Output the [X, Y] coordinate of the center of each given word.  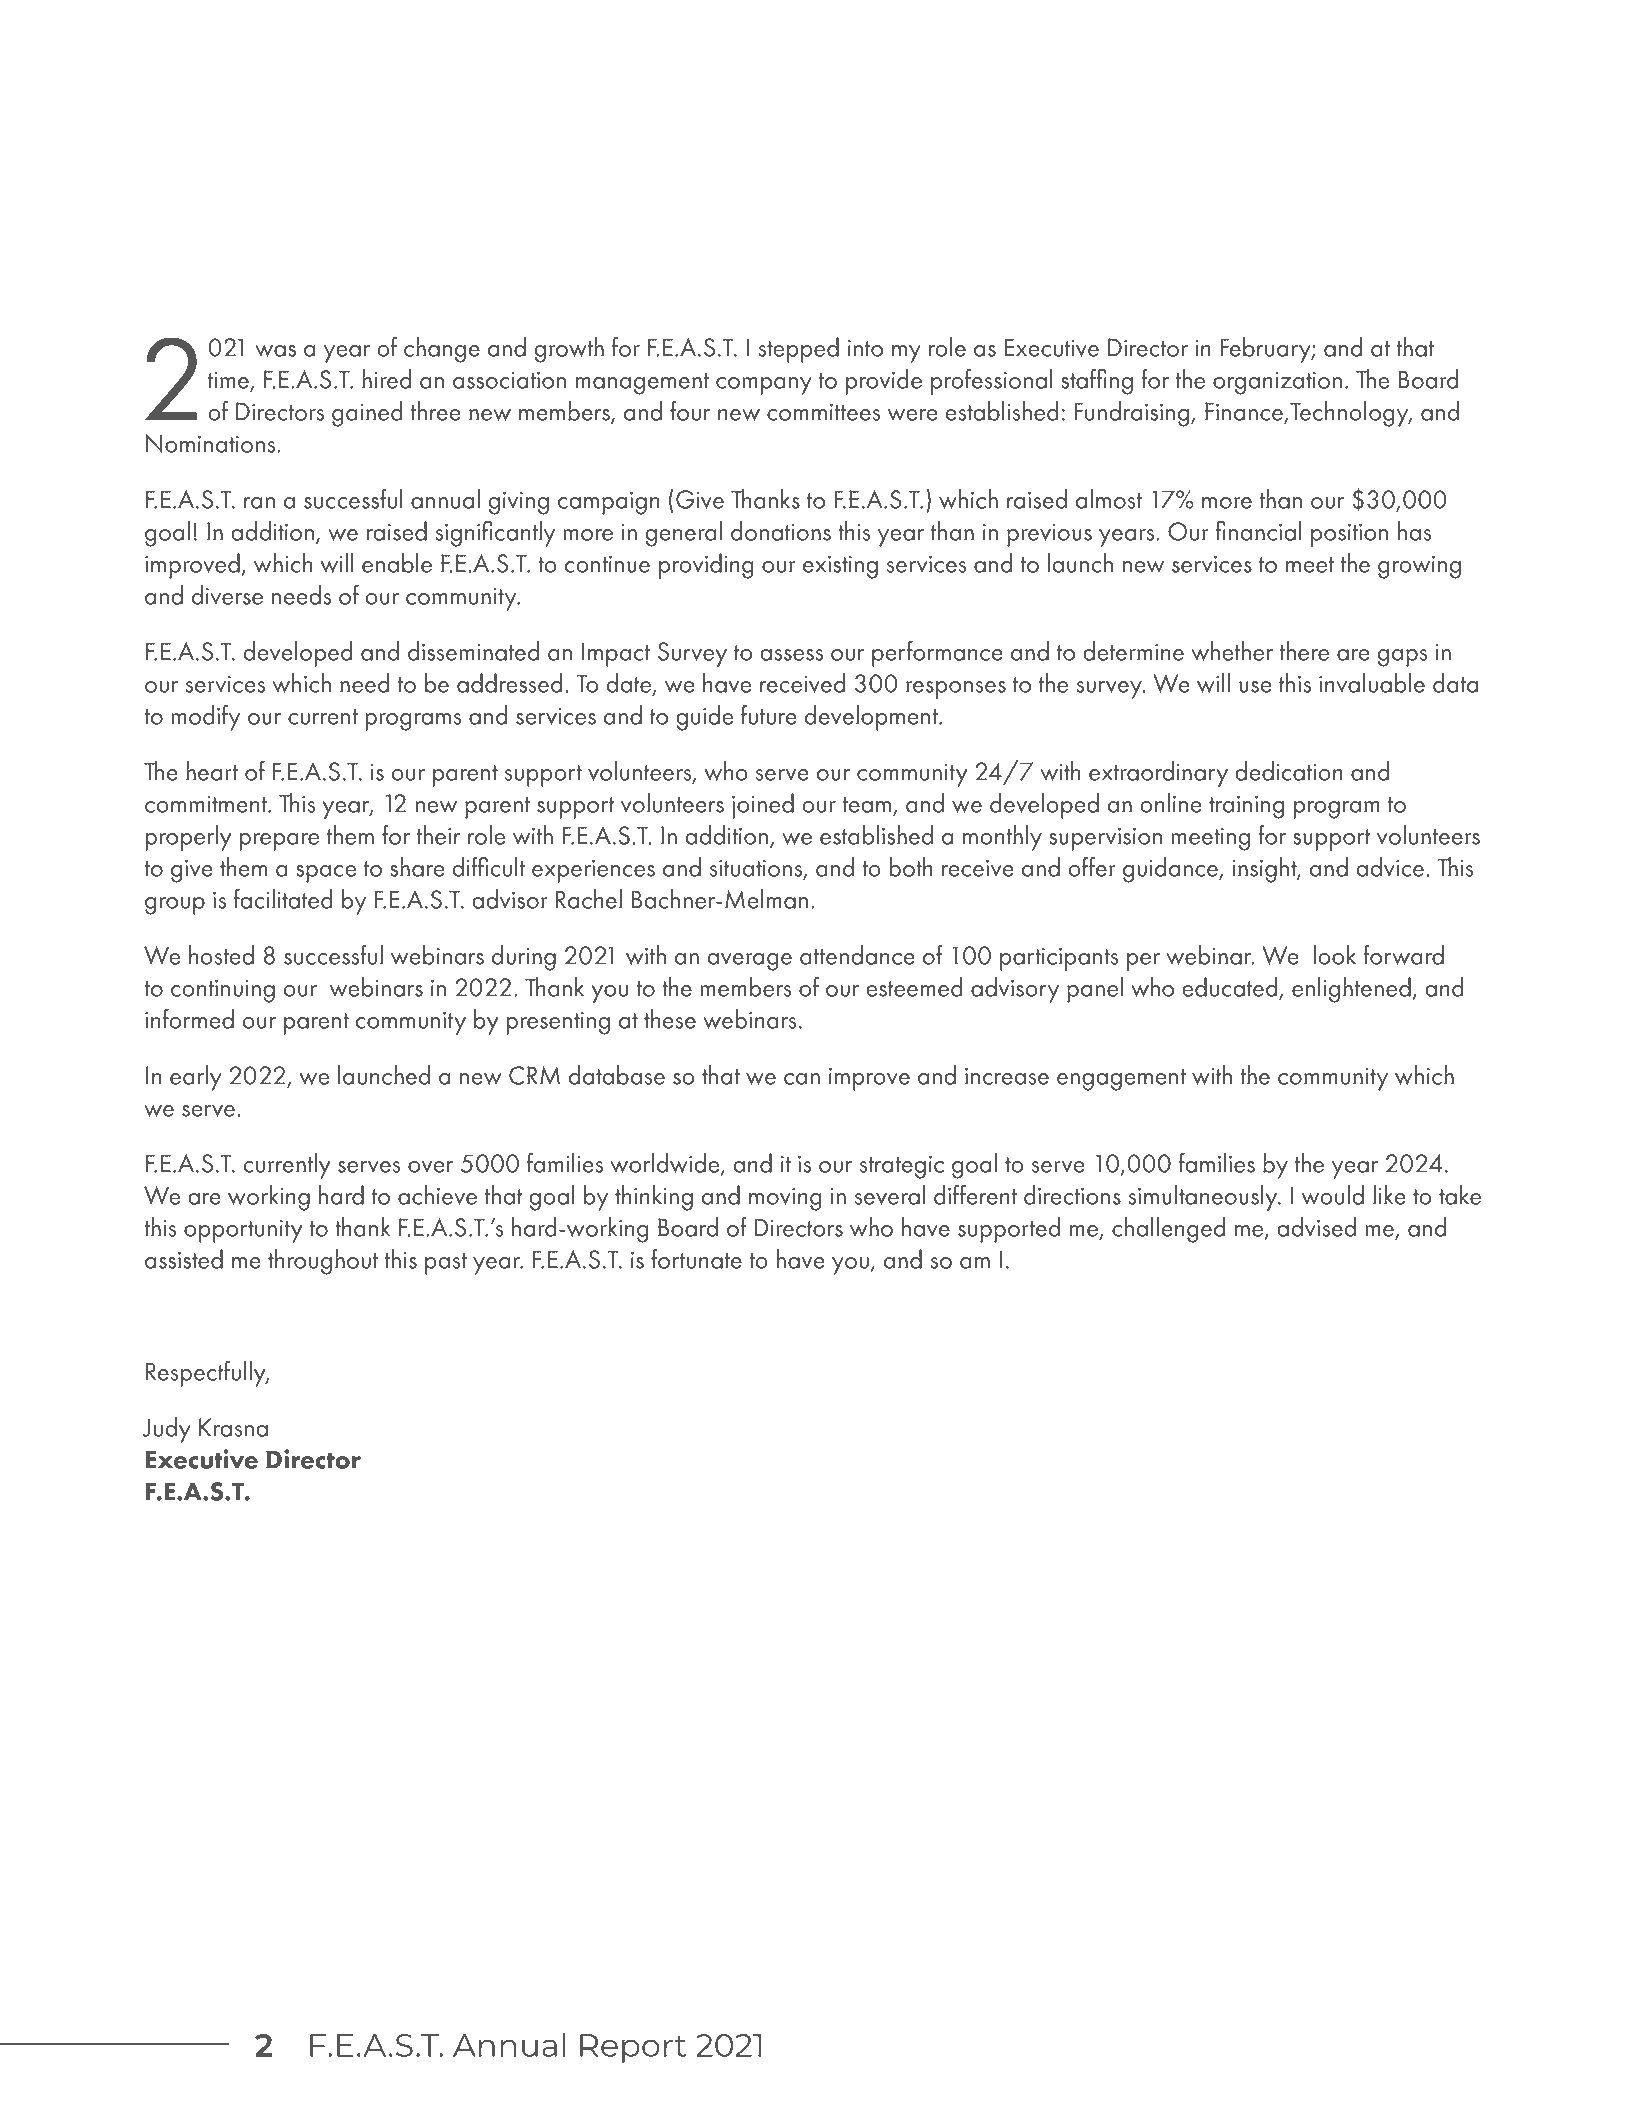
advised [1316, 1227]
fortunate [696, 1258]
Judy [167, 1430]
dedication [1289, 771]
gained [367, 414]
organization [1277, 383]
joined [763, 806]
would [1333, 1195]
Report [633, 2048]
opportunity [243, 1231]
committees [824, 412]
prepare [279, 842]
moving [785, 1199]
